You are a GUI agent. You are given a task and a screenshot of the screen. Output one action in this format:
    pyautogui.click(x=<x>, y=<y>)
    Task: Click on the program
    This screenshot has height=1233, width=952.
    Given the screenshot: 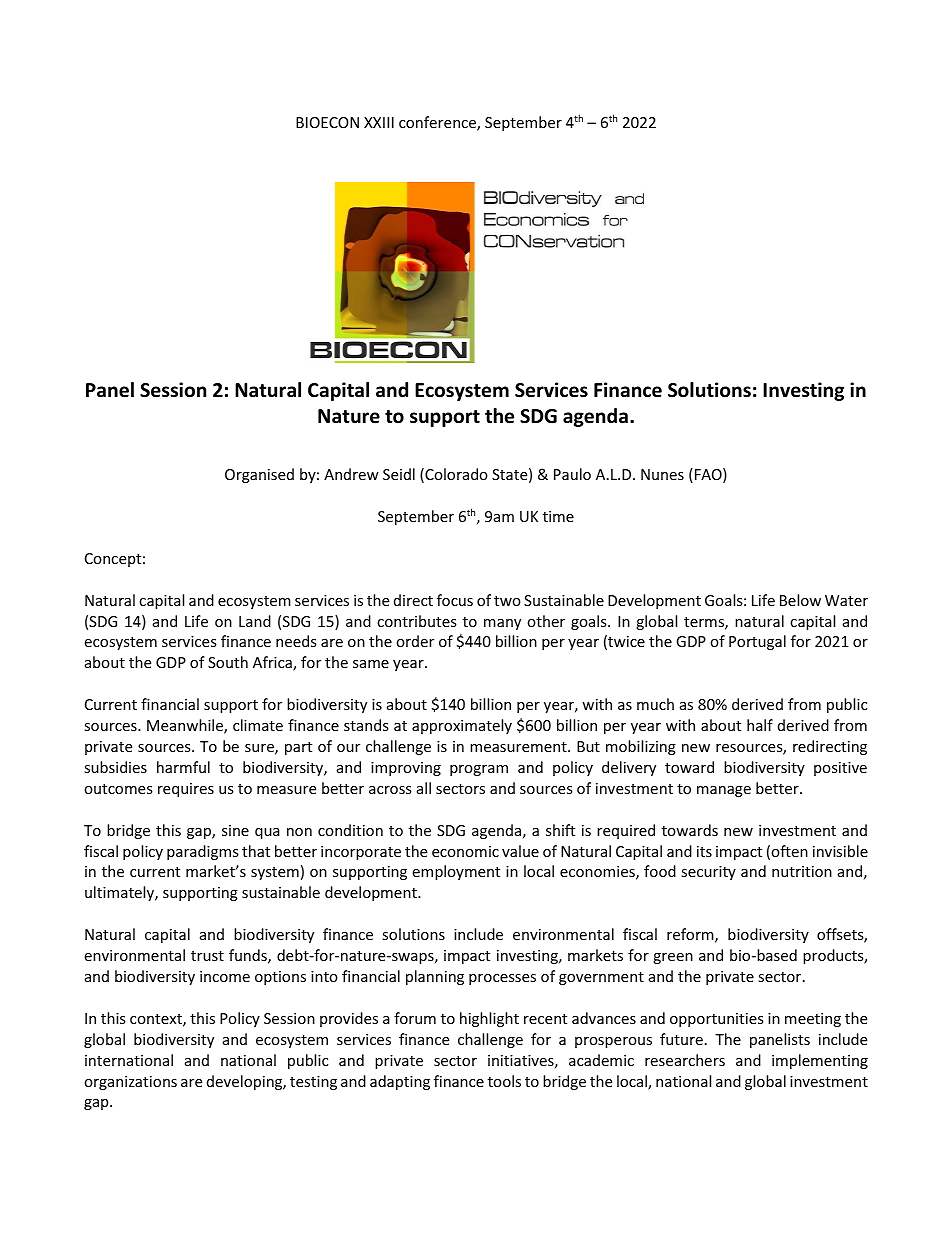 What is the action you would take?
    pyautogui.click(x=479, y=770)
